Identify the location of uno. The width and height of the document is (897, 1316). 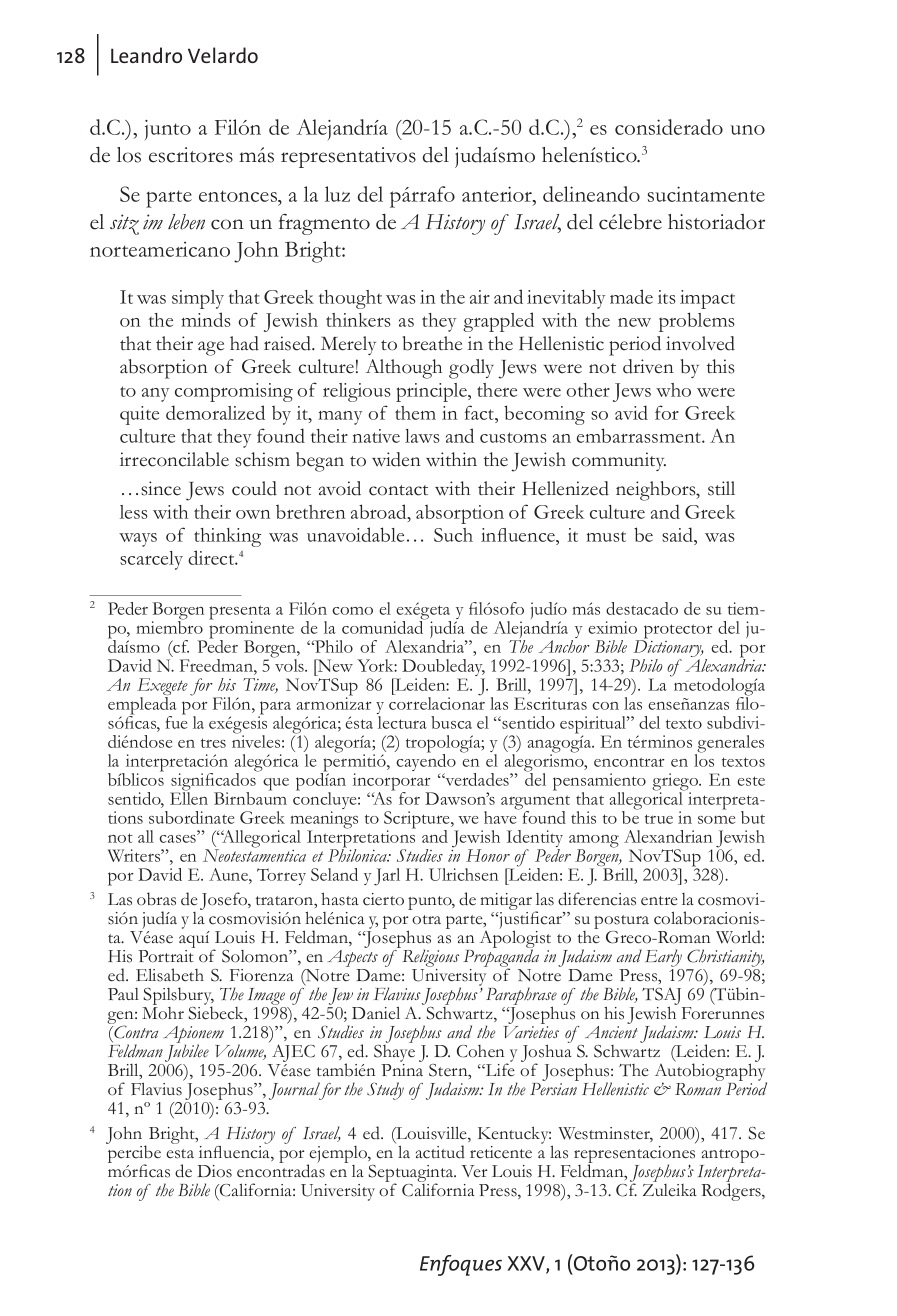
(747, 130).
